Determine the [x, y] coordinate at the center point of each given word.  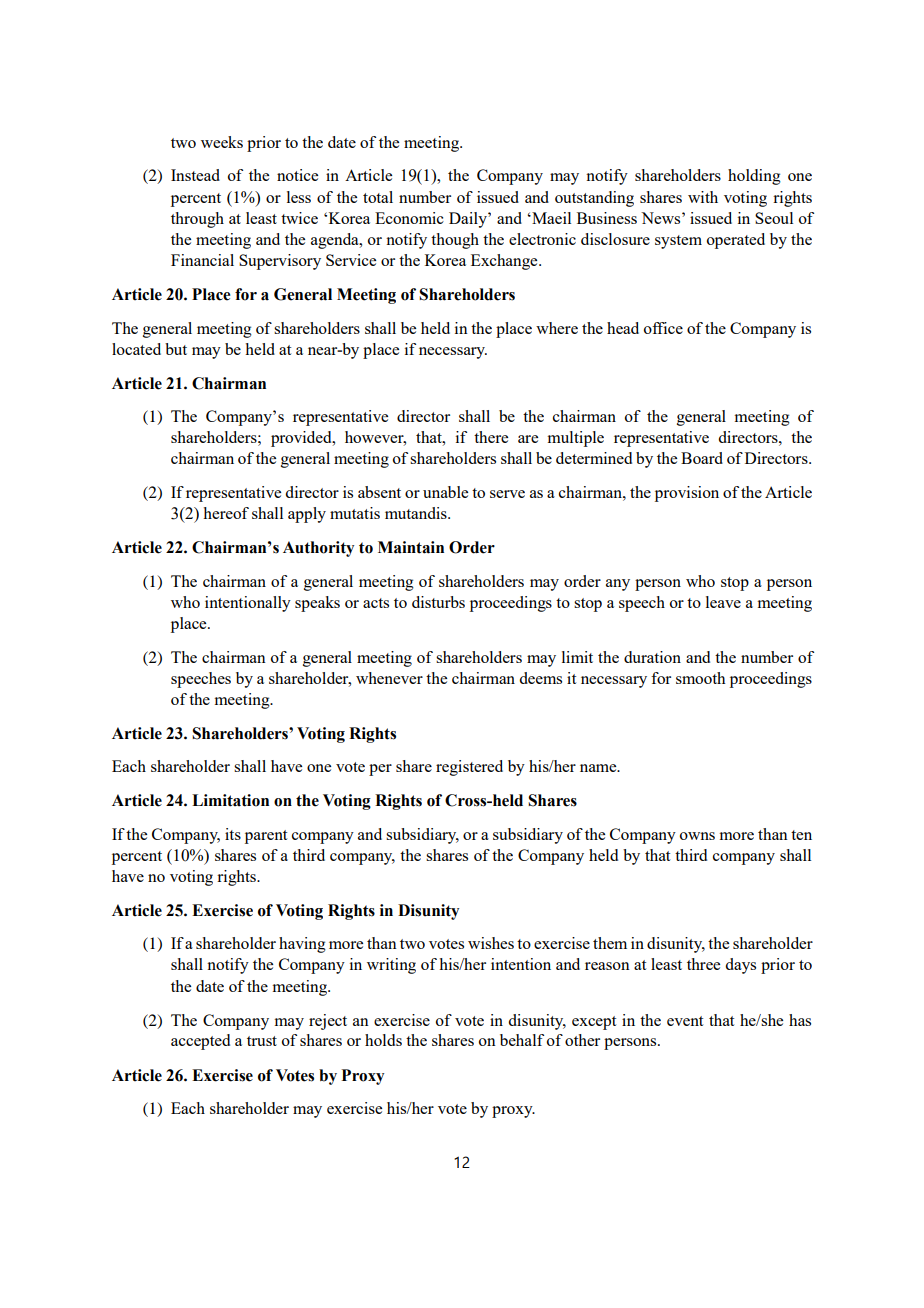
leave [723, 602]
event [685, 1021]
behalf [522, 1040]
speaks [317, 604]
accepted [200, 1042]
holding [754, 177]
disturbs [438, 602]
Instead [195, 175]
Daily [469, 220]
